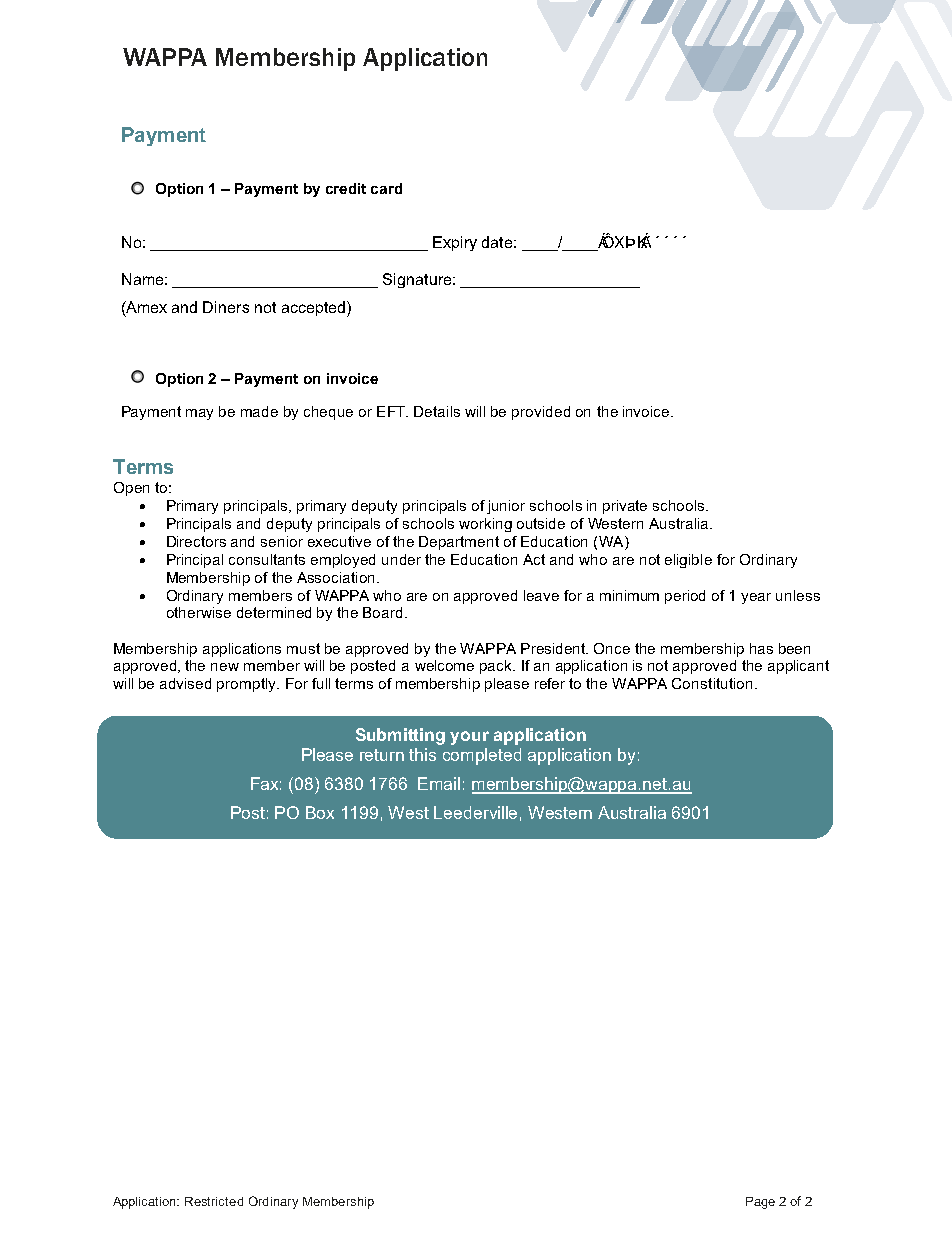 The width and height of the document is (952, 1233). Describe the element at coordinates (455, 243) in the document. I see `Expiry` at that location.
